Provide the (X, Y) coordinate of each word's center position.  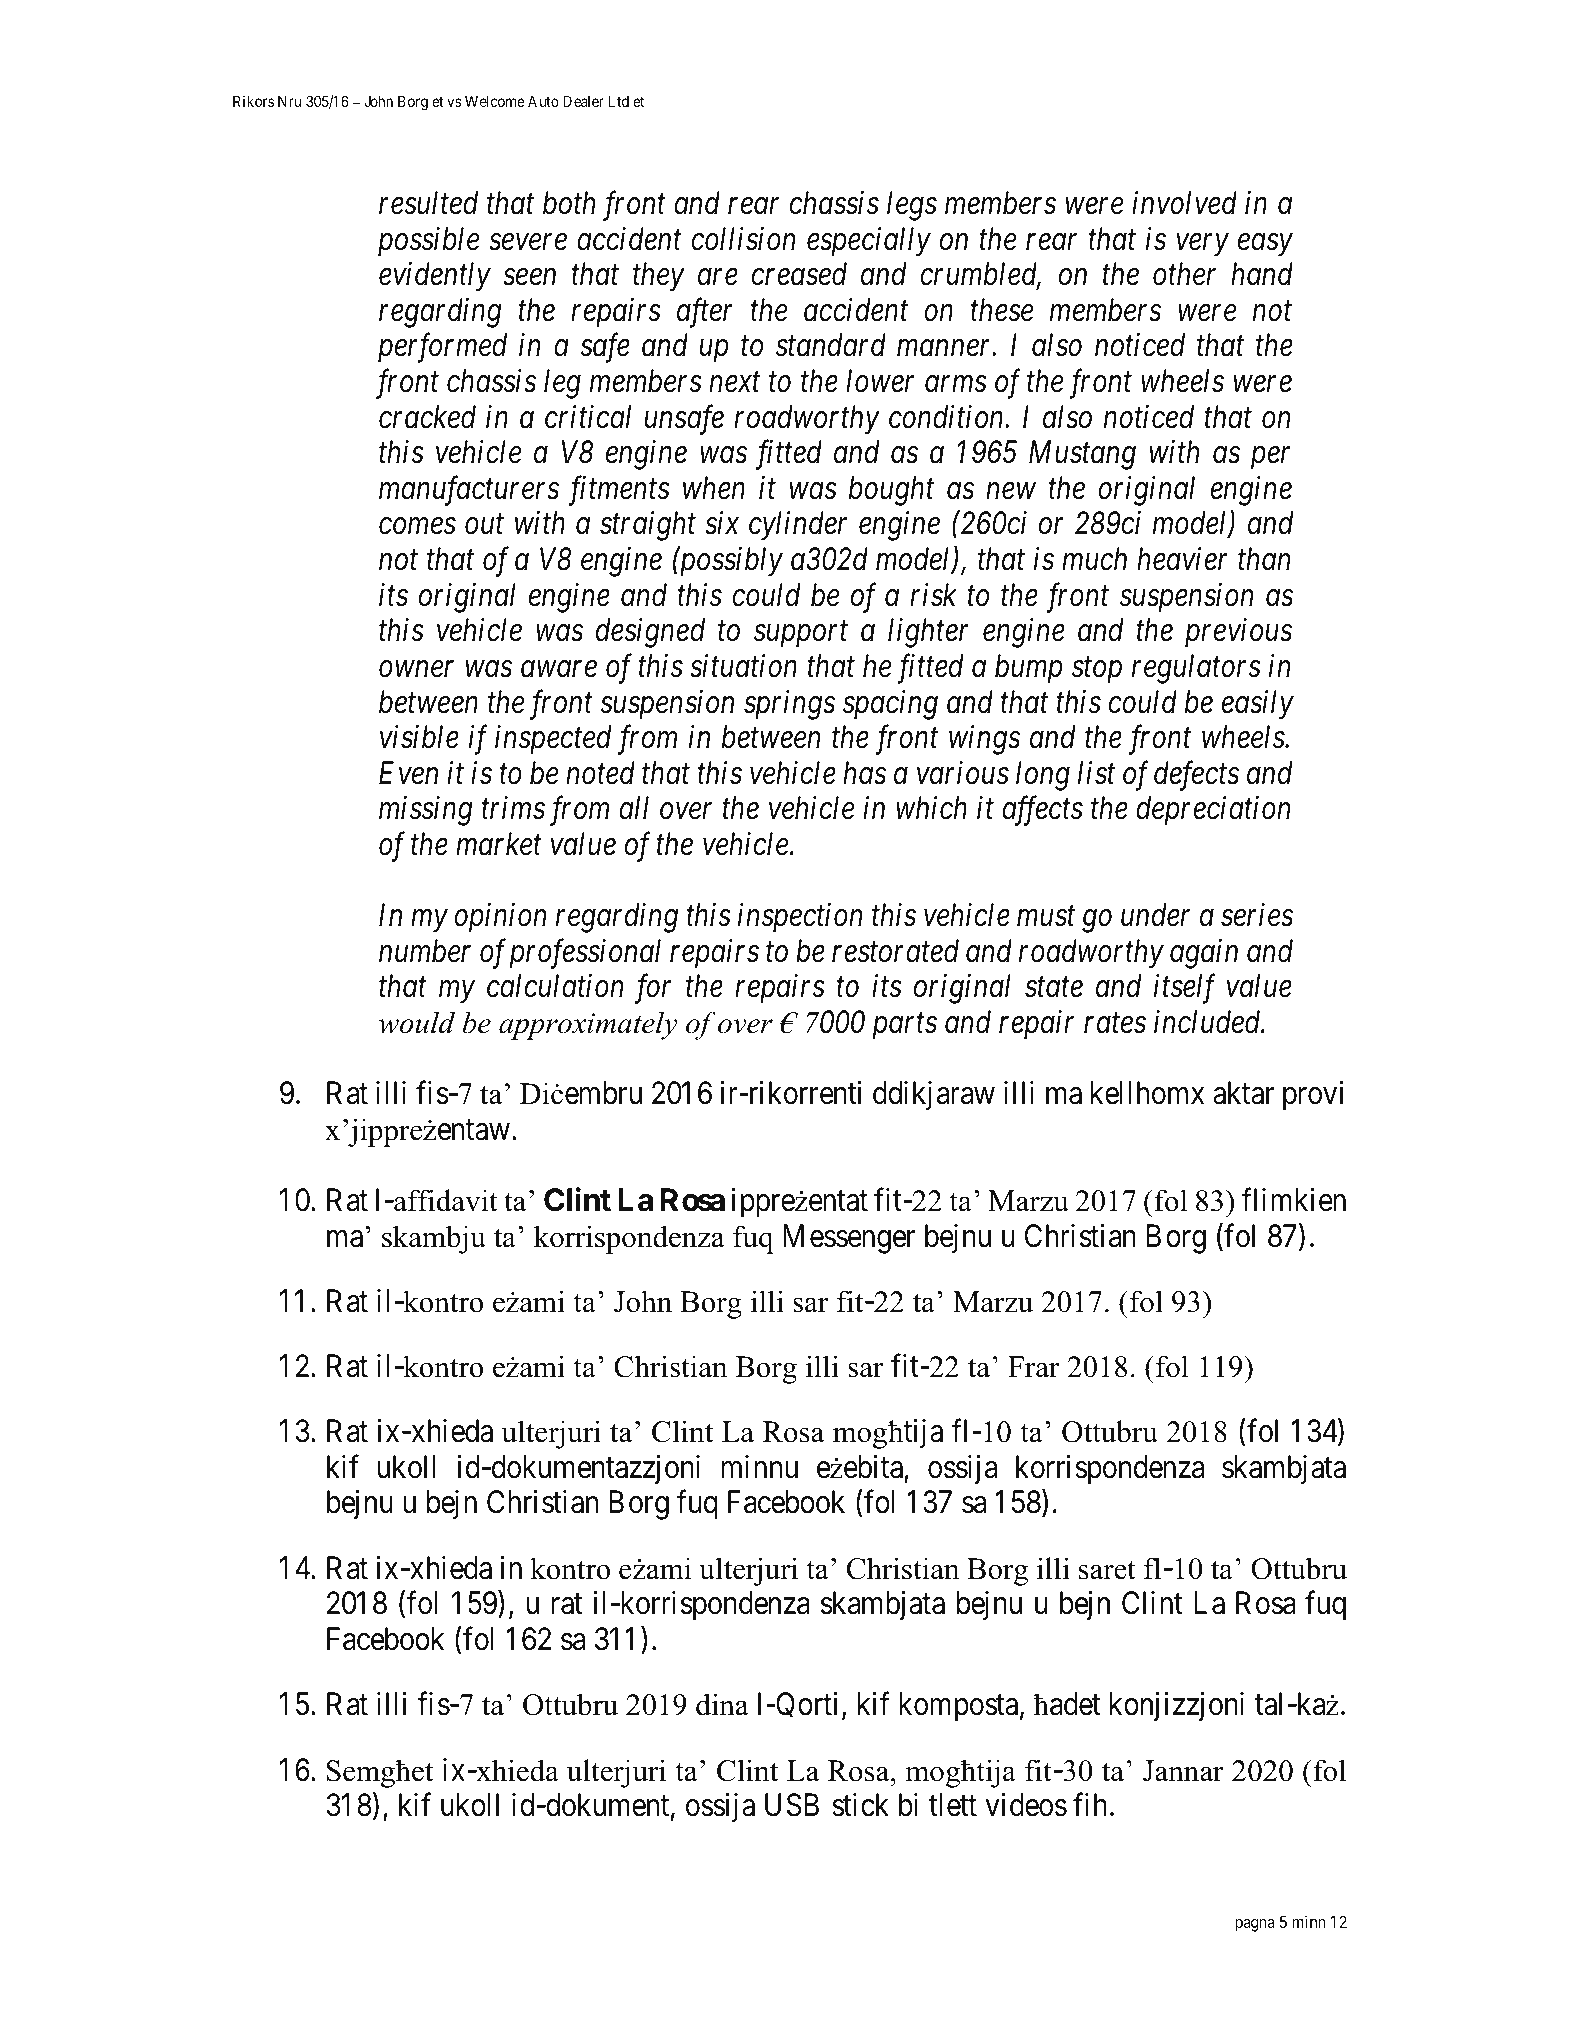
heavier (1182, 559)
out (484, 525)
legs (912, 206)
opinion (500, 918)
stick (860, 1805)
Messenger (849, 1239)
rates (1115, 1024)
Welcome (495, 101)
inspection (800, 918)
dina (722, 1704)
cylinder (798, 526)
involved (1184, 203)
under (1155, 915)
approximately (588, 1025)
